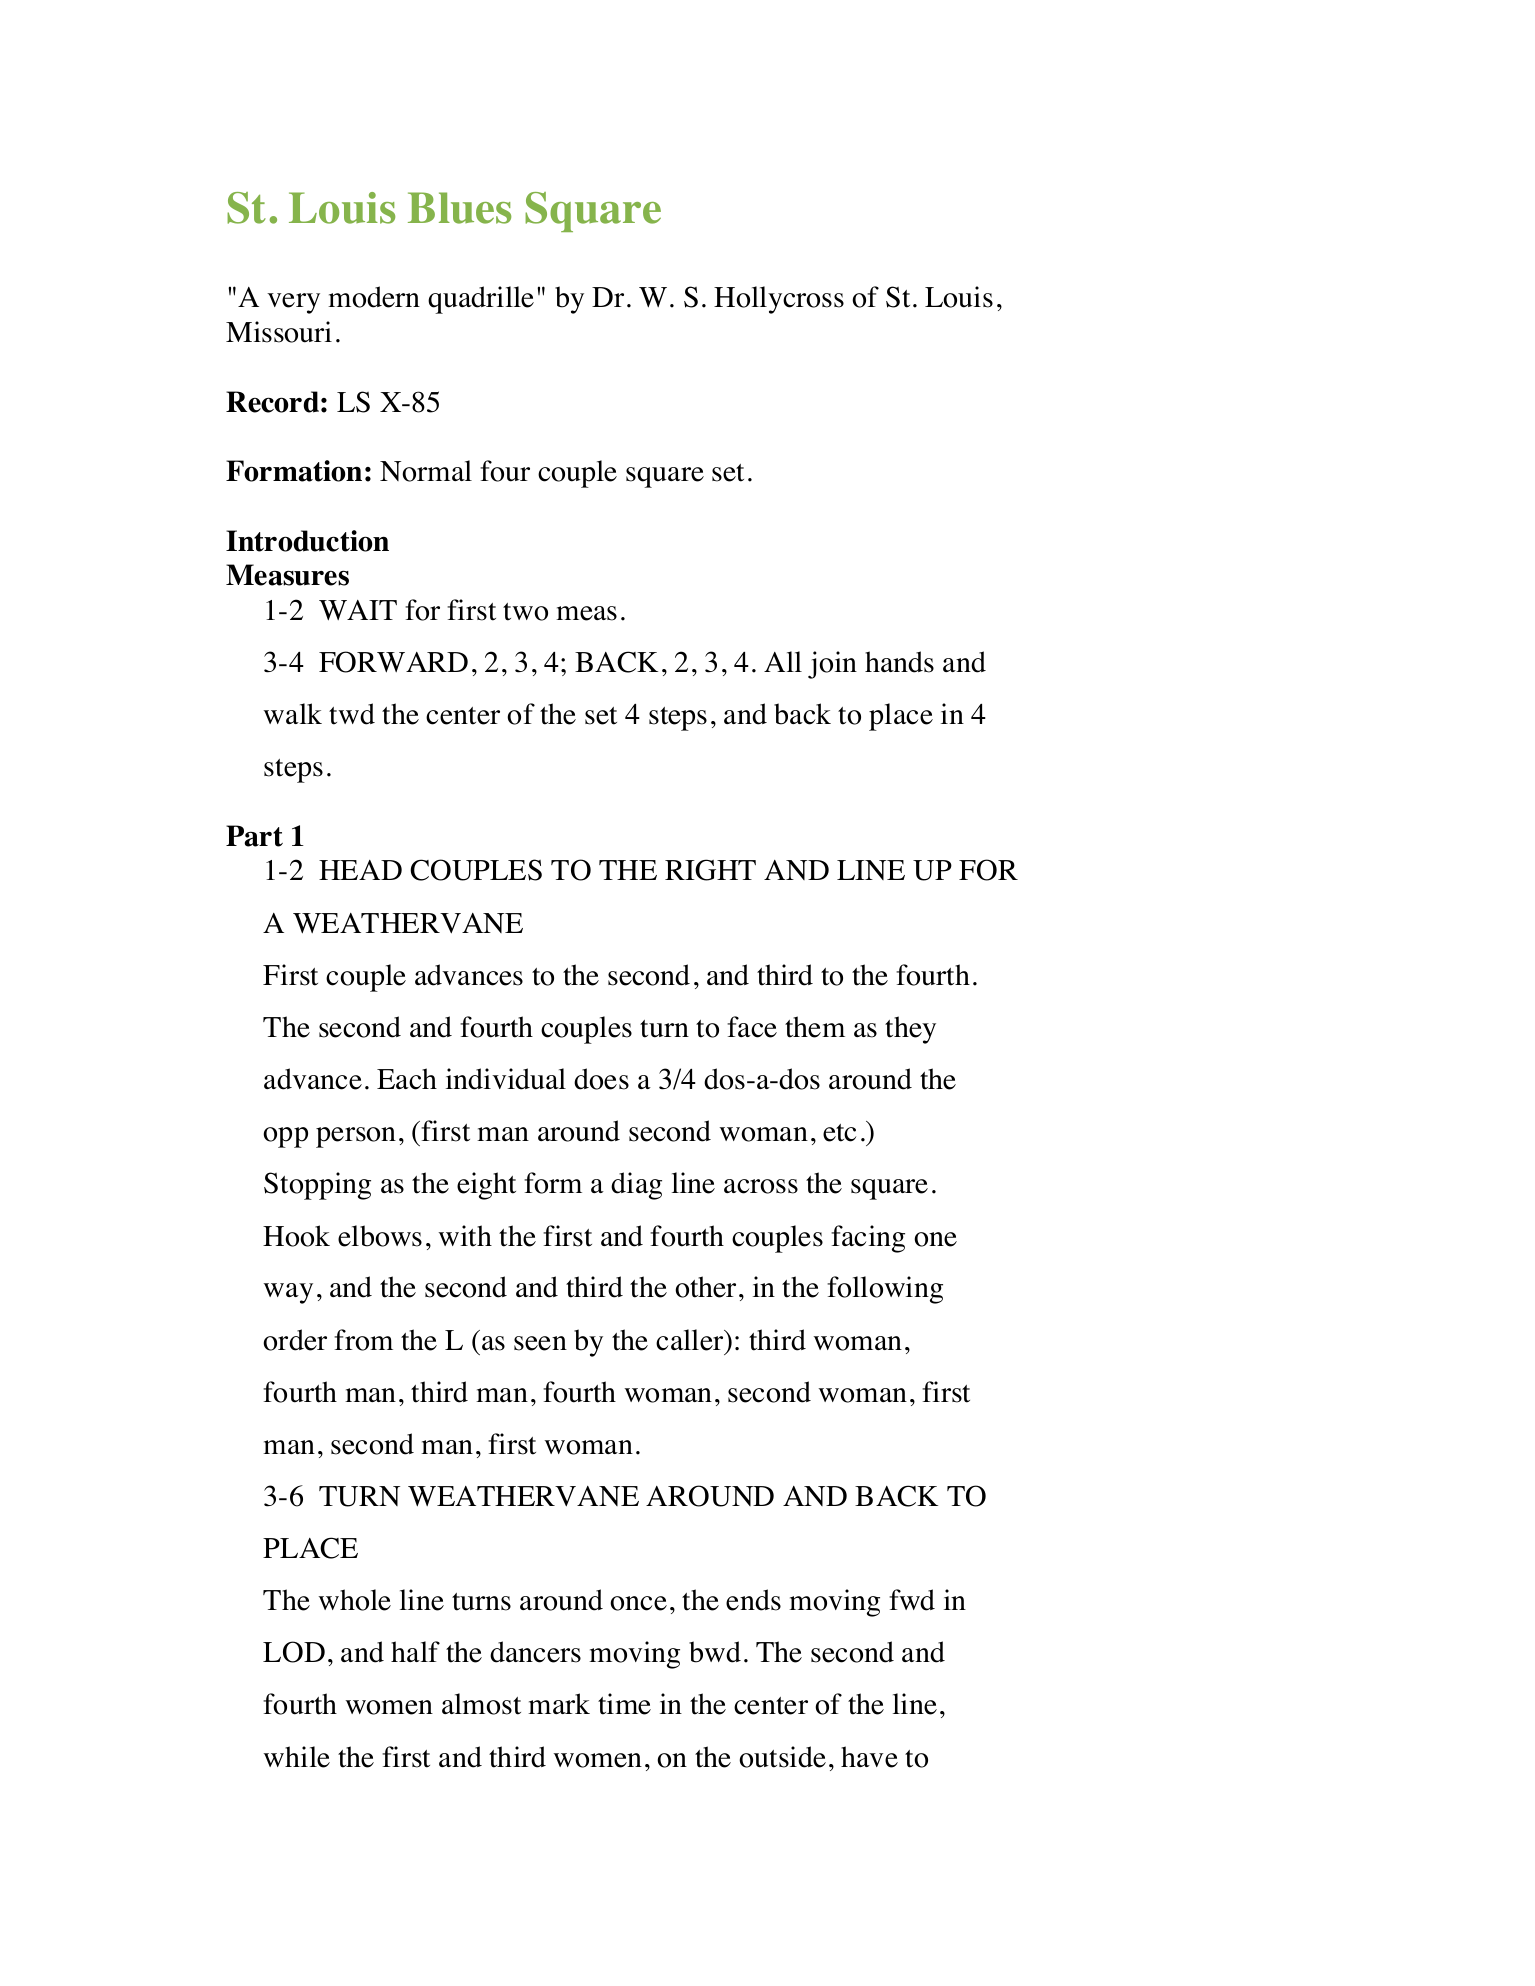  What do you see at coordinates (899, 662) in the document?
I see `hands` at bounding box center [899, 662].
